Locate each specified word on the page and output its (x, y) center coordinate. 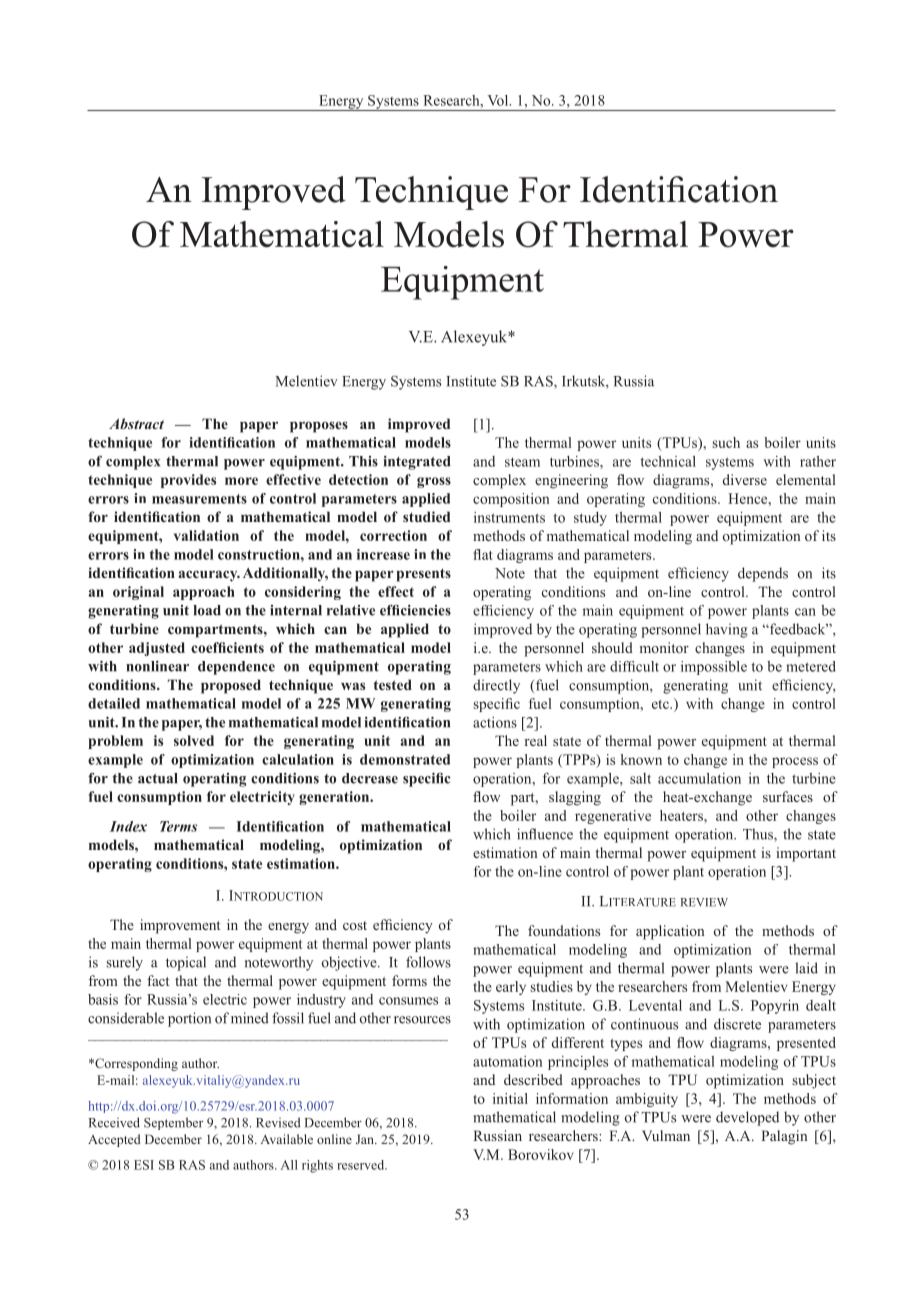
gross (434, 482)
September (173, 1123)
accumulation (699, 778)
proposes (319, 427)
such (726, 442)
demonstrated (405, 759)
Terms (178, 826)
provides (188, 481)
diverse (745, 479)
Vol (499, 100)
